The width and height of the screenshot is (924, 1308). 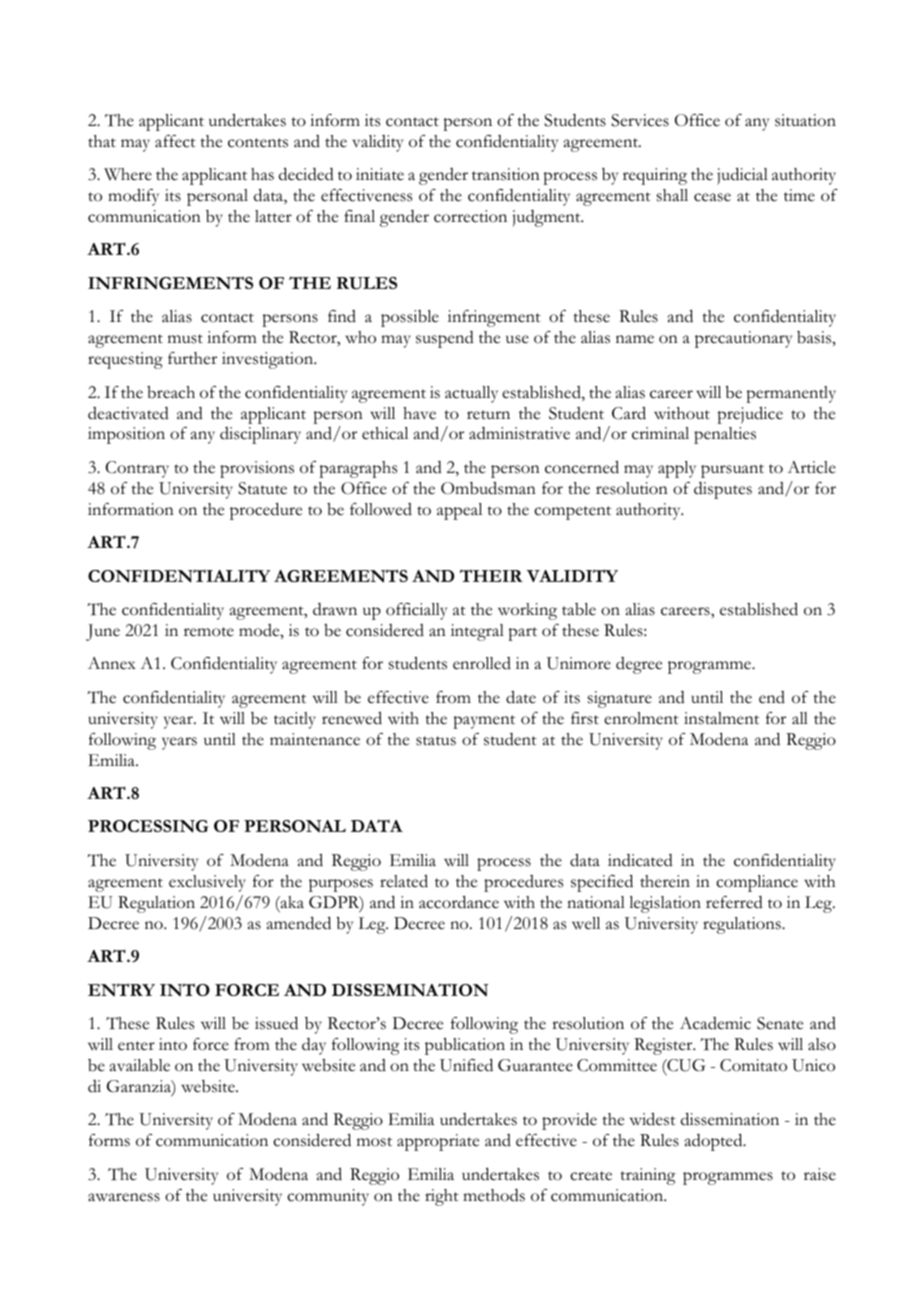 I want to click on instalment, so click(x=721, y=718).
